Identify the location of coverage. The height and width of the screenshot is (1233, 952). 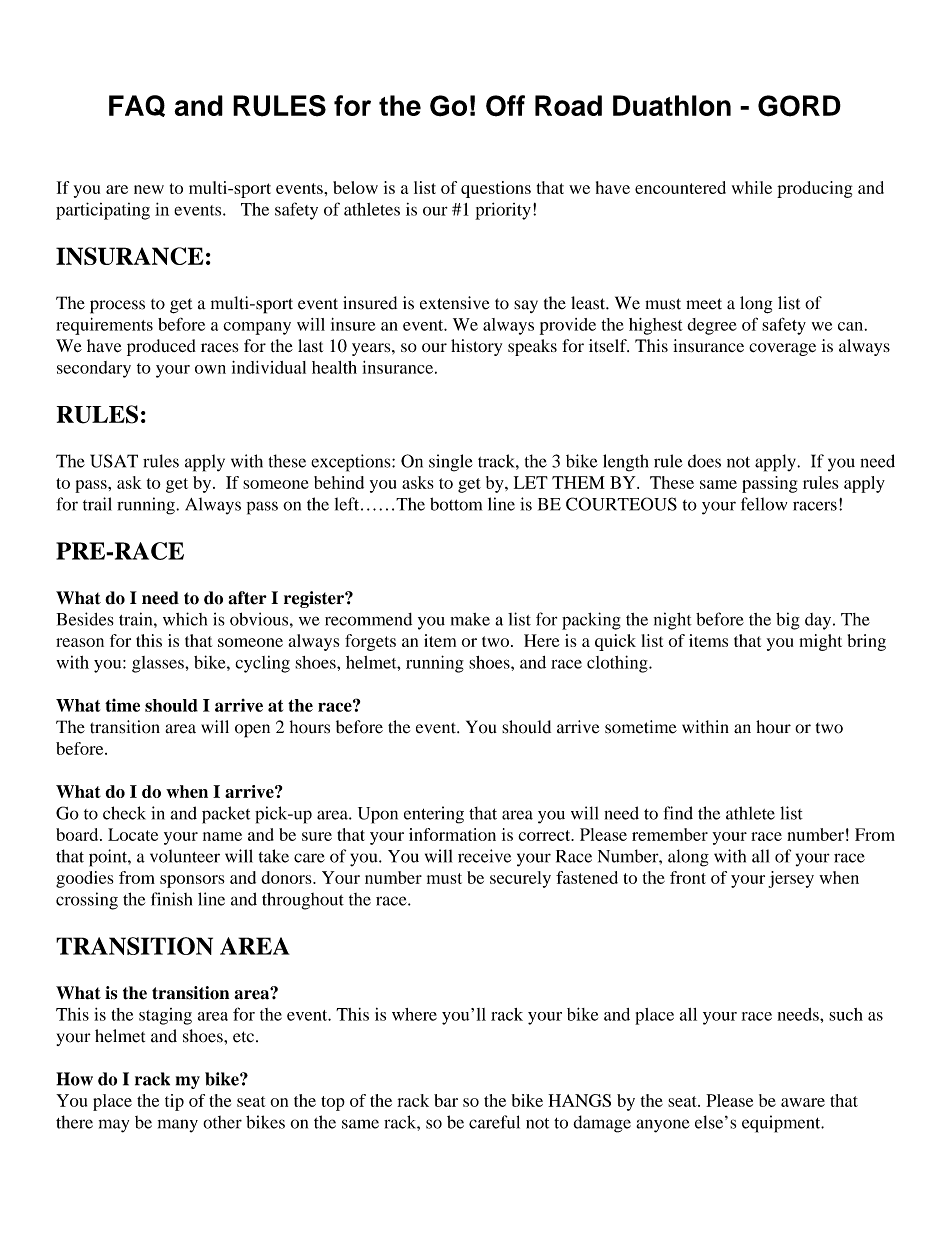
(782, 349).
